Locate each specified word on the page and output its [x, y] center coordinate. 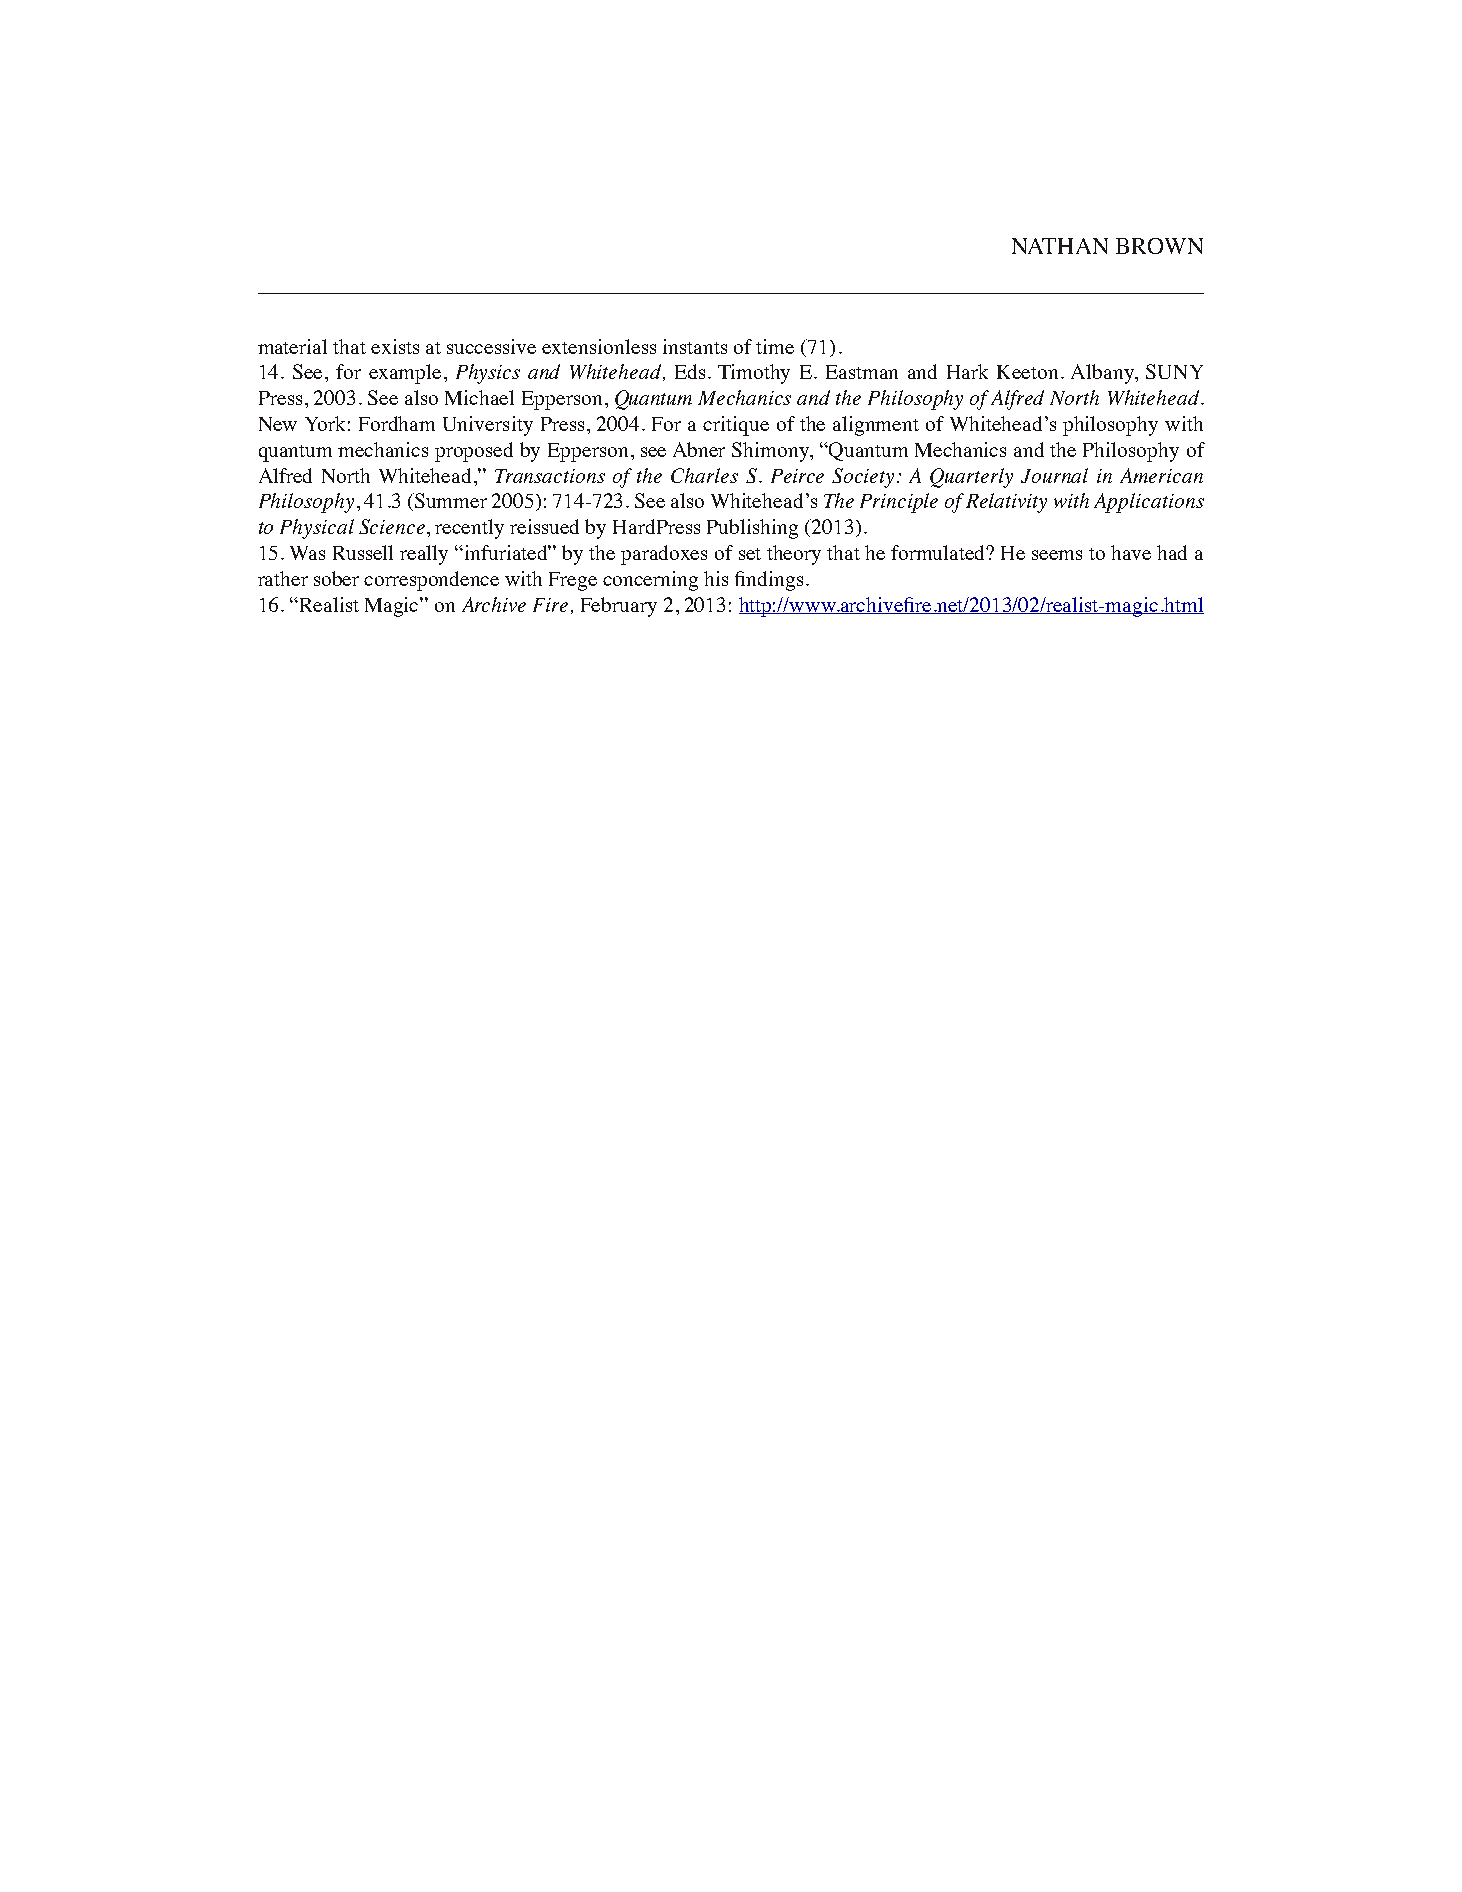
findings [769, 581]
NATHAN [1060, 246]
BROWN [1159, 246]
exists [395, 346]
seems [1057, 555]
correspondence [431, 581]
